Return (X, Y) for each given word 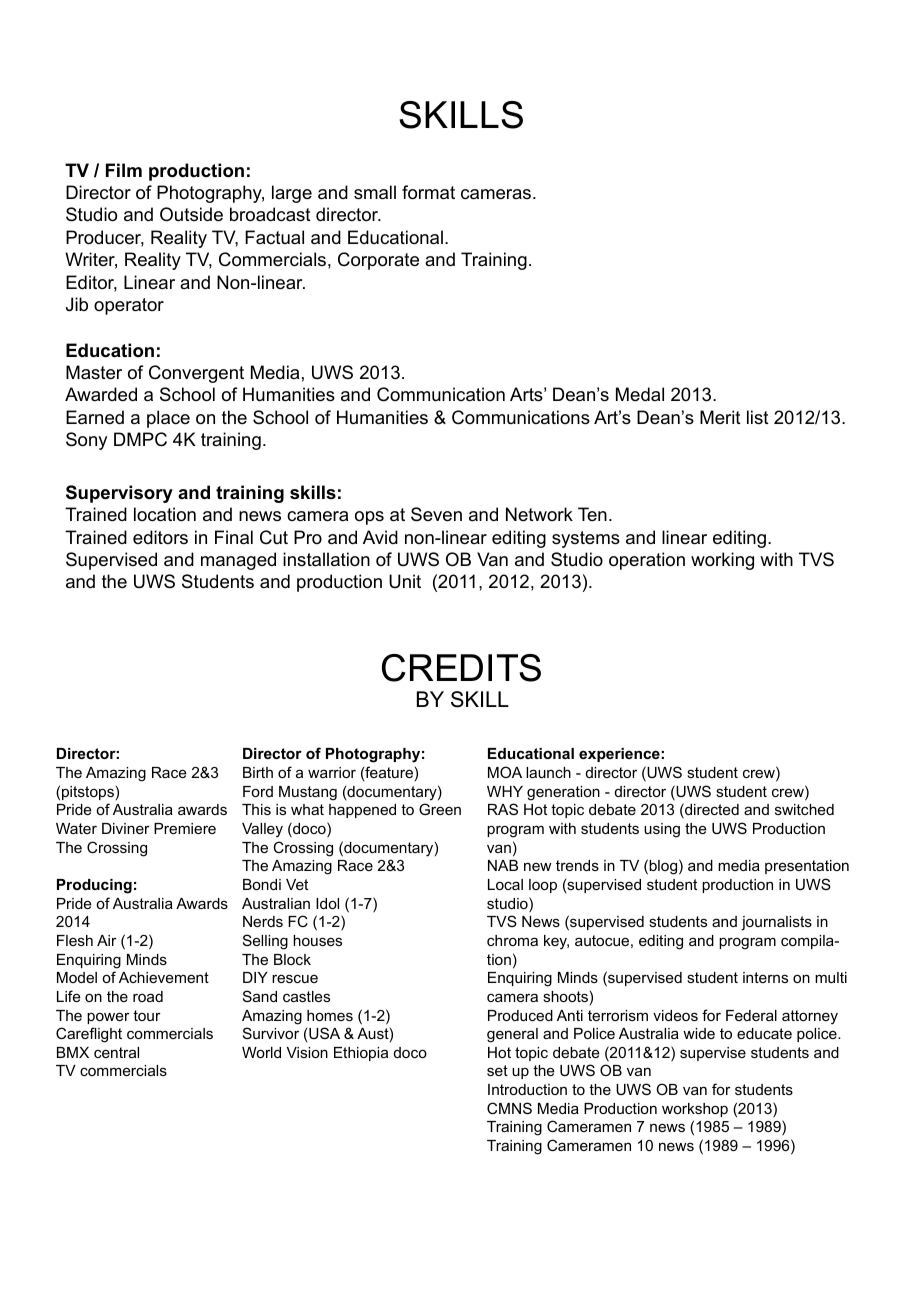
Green (440, 809)
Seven (436, 514)
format (428, 192)
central (116, 1052)
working (722, 561)
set (497, 1070)
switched (804, 809)
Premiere (185, 828)
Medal (640, 394)
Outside (191, 214)
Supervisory (119, 494)
